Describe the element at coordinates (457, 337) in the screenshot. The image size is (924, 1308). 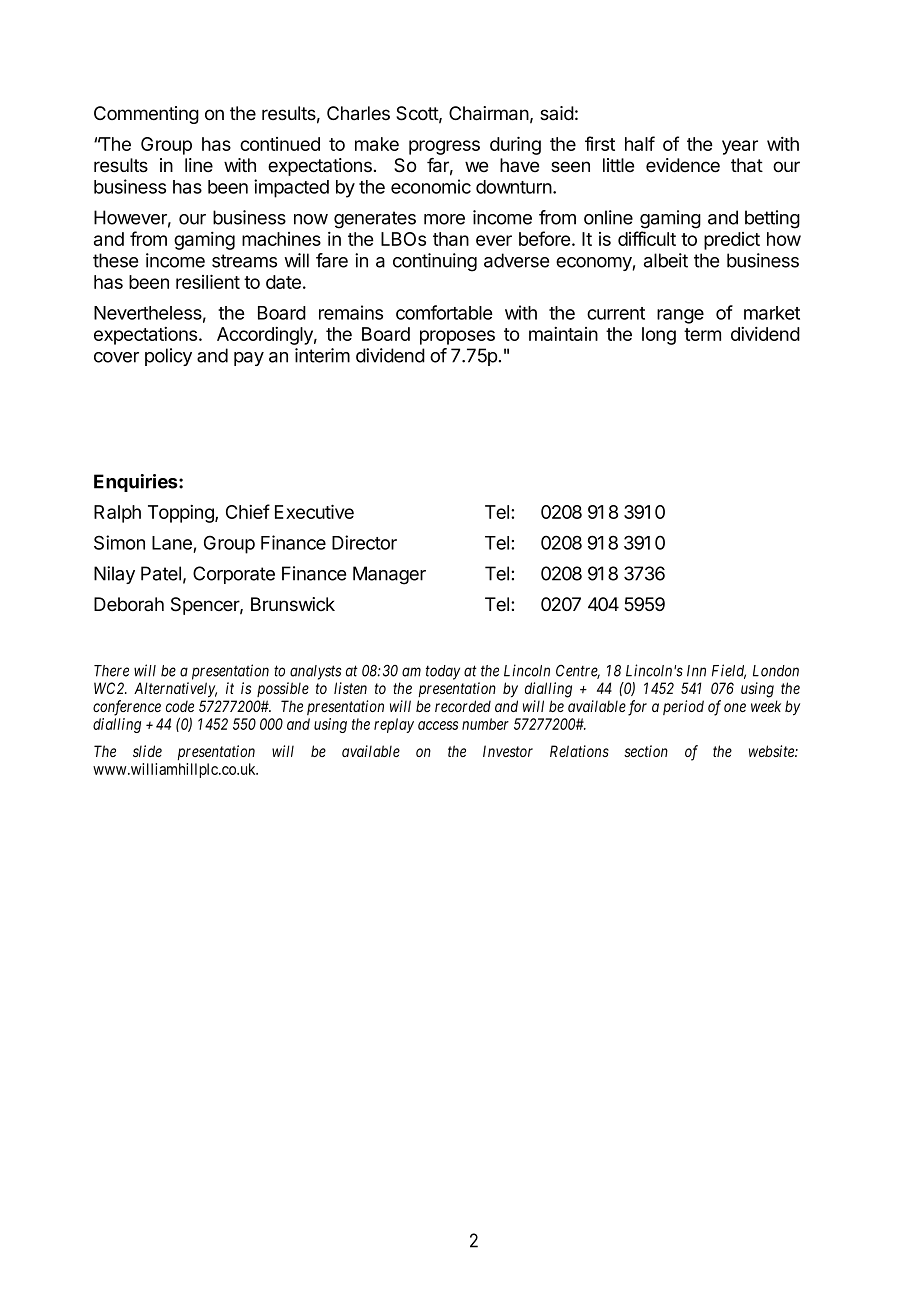
I see `proposes` at that location.
